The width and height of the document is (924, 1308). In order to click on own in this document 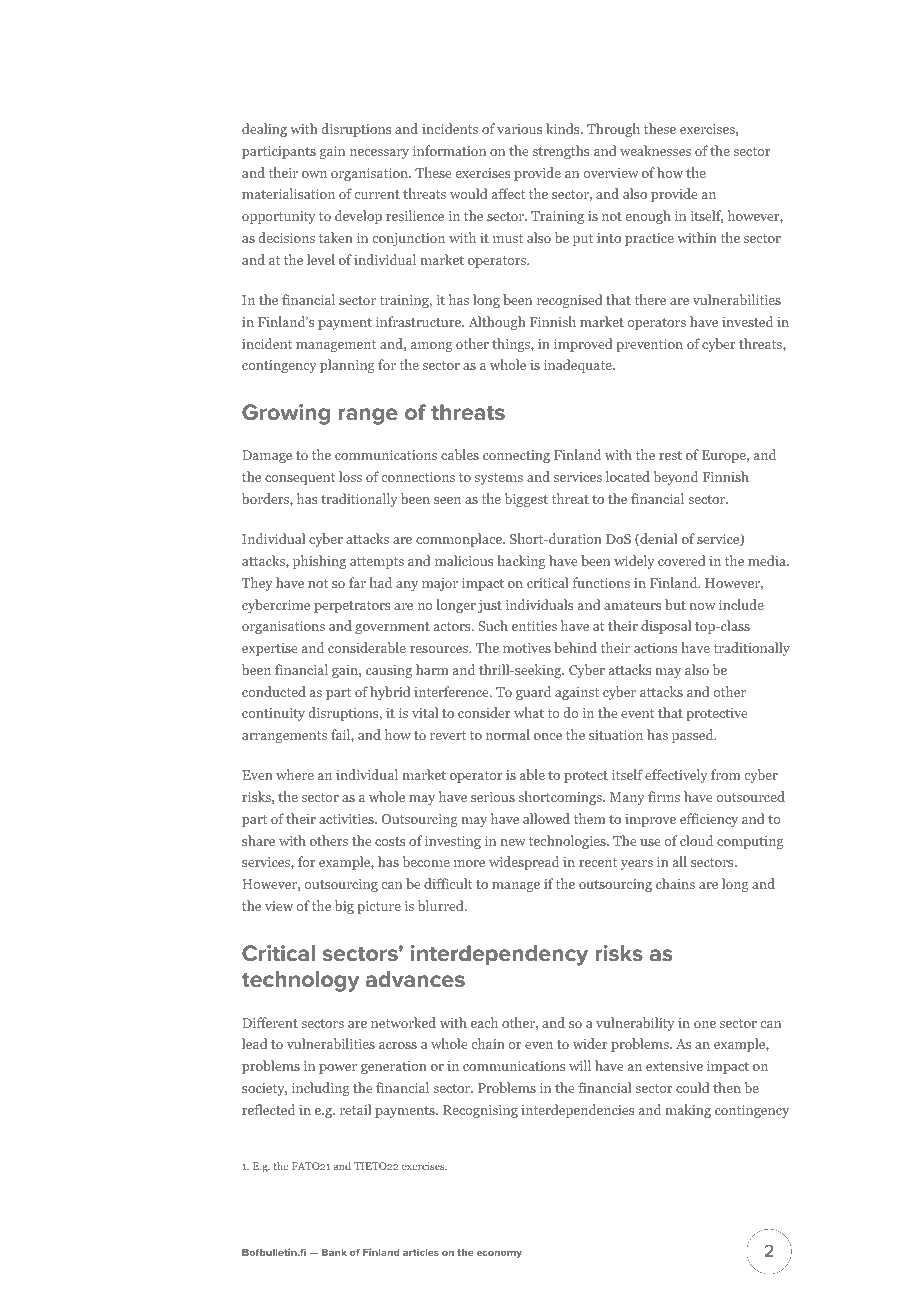, I will do `click(314, 174)`.
